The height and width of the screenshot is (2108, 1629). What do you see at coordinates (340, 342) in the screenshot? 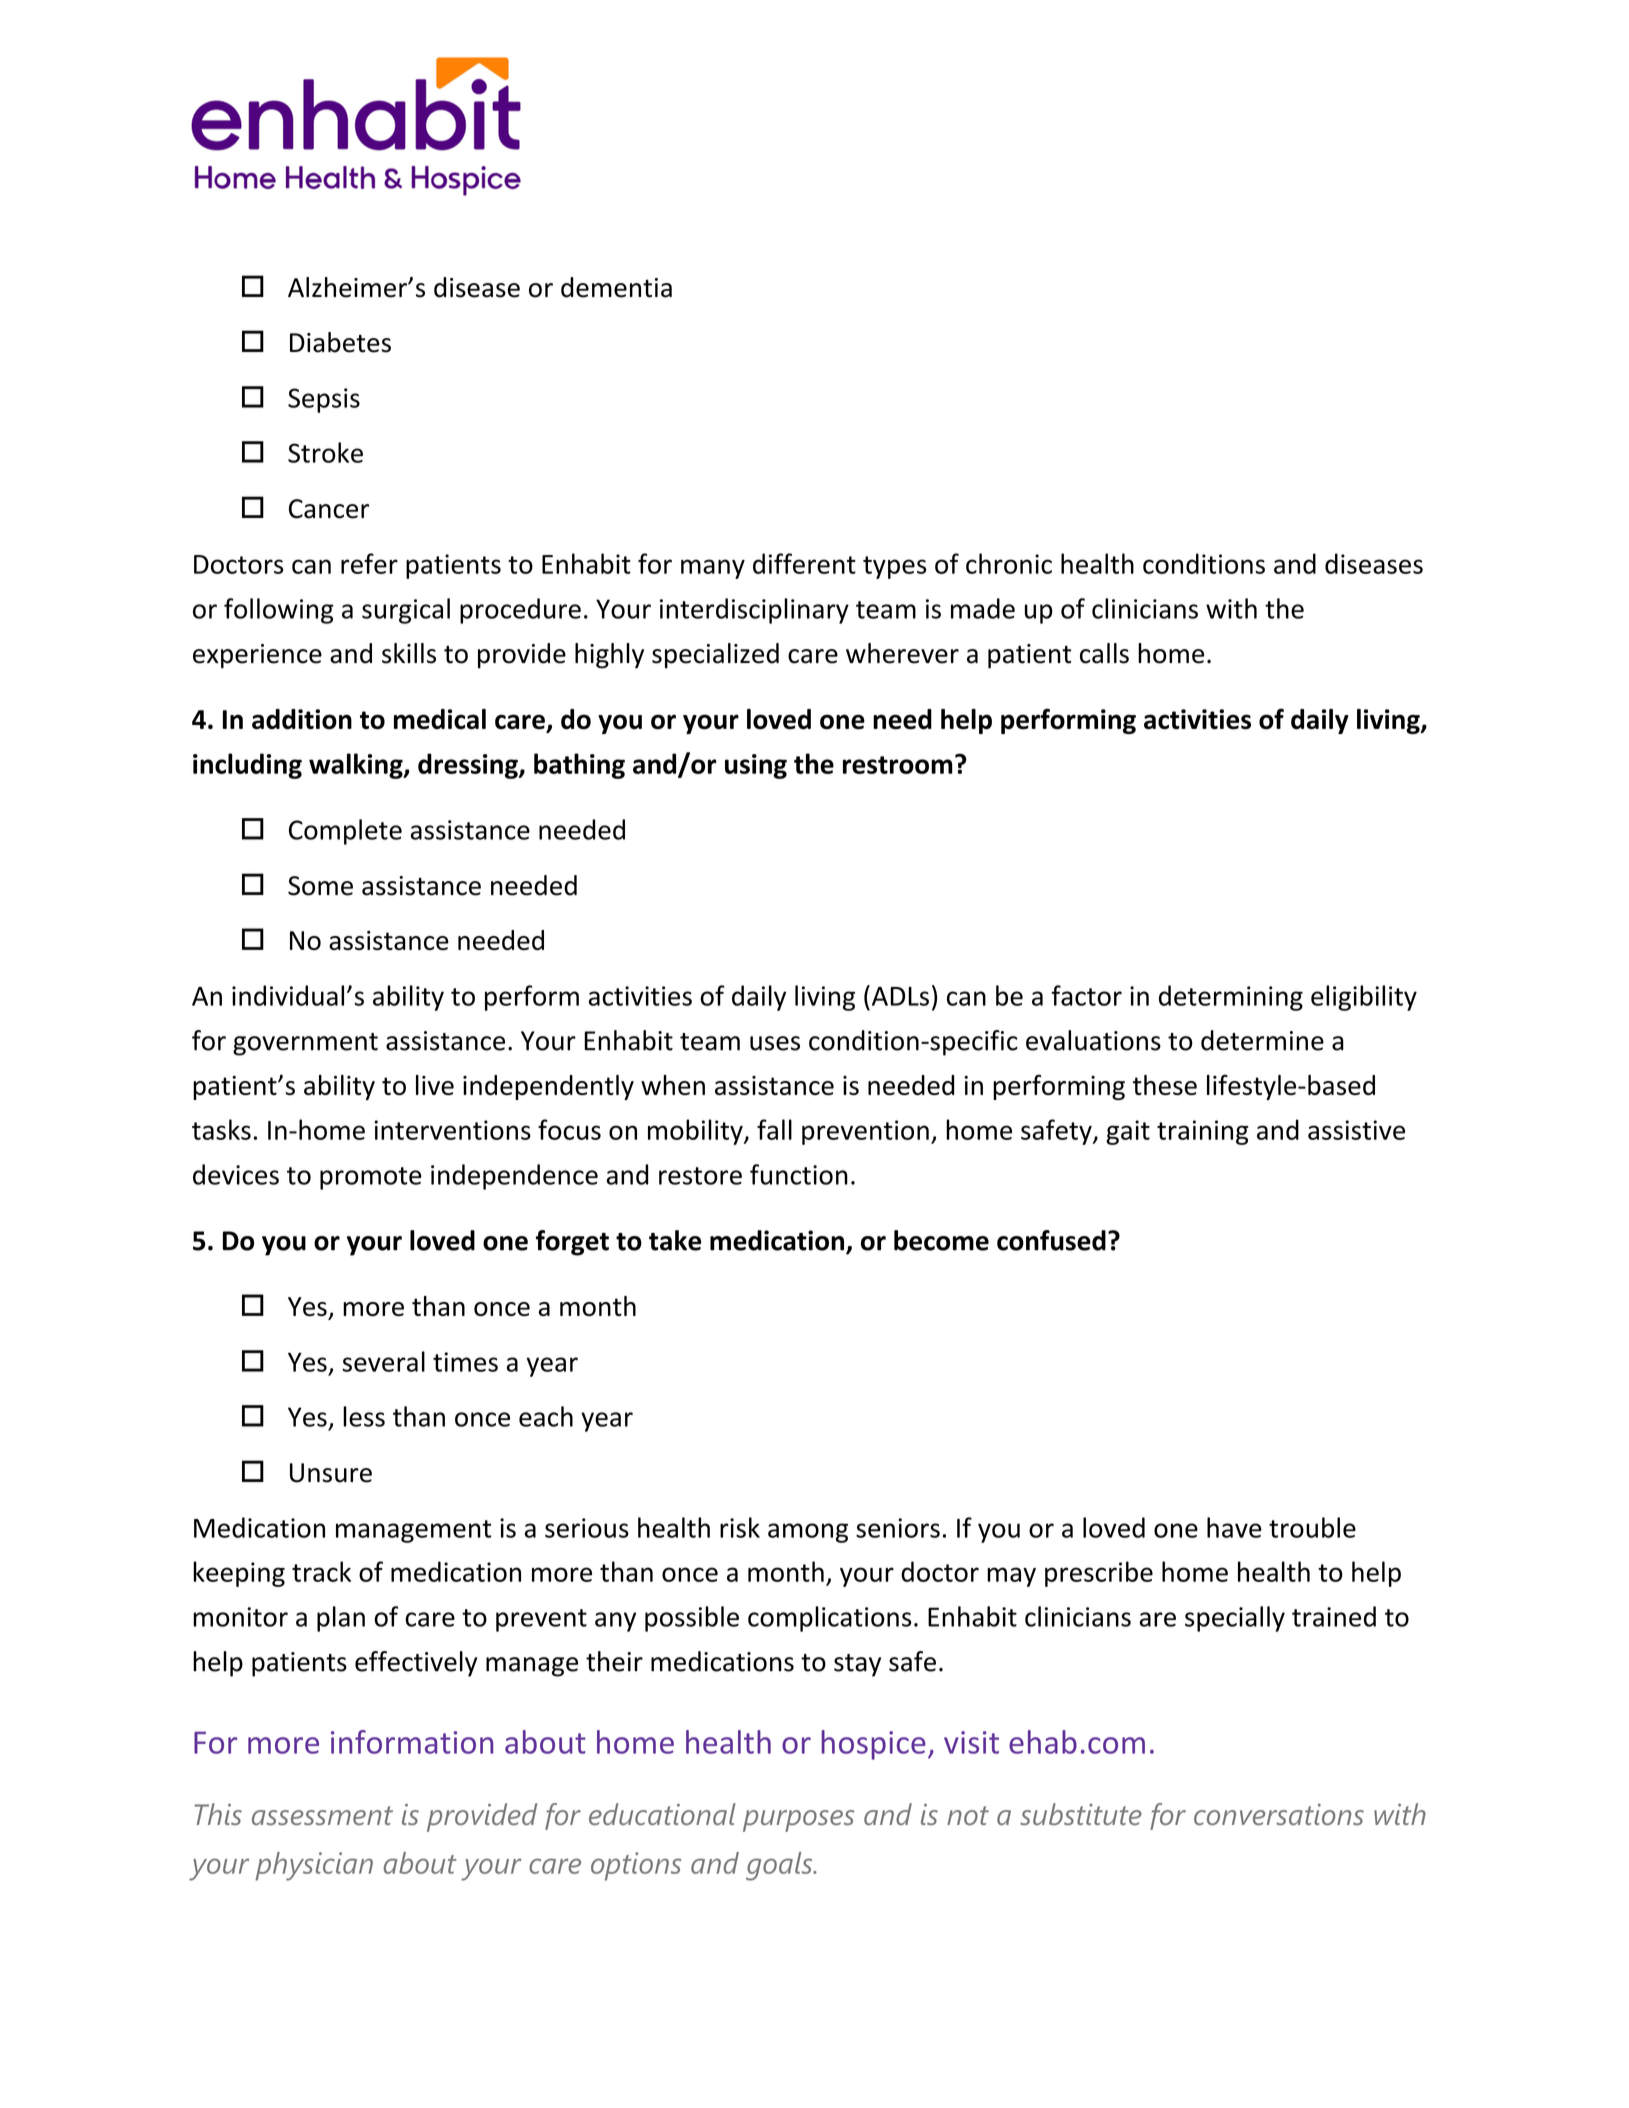
I see `Diabetes` at bounding box center [340, 342].
